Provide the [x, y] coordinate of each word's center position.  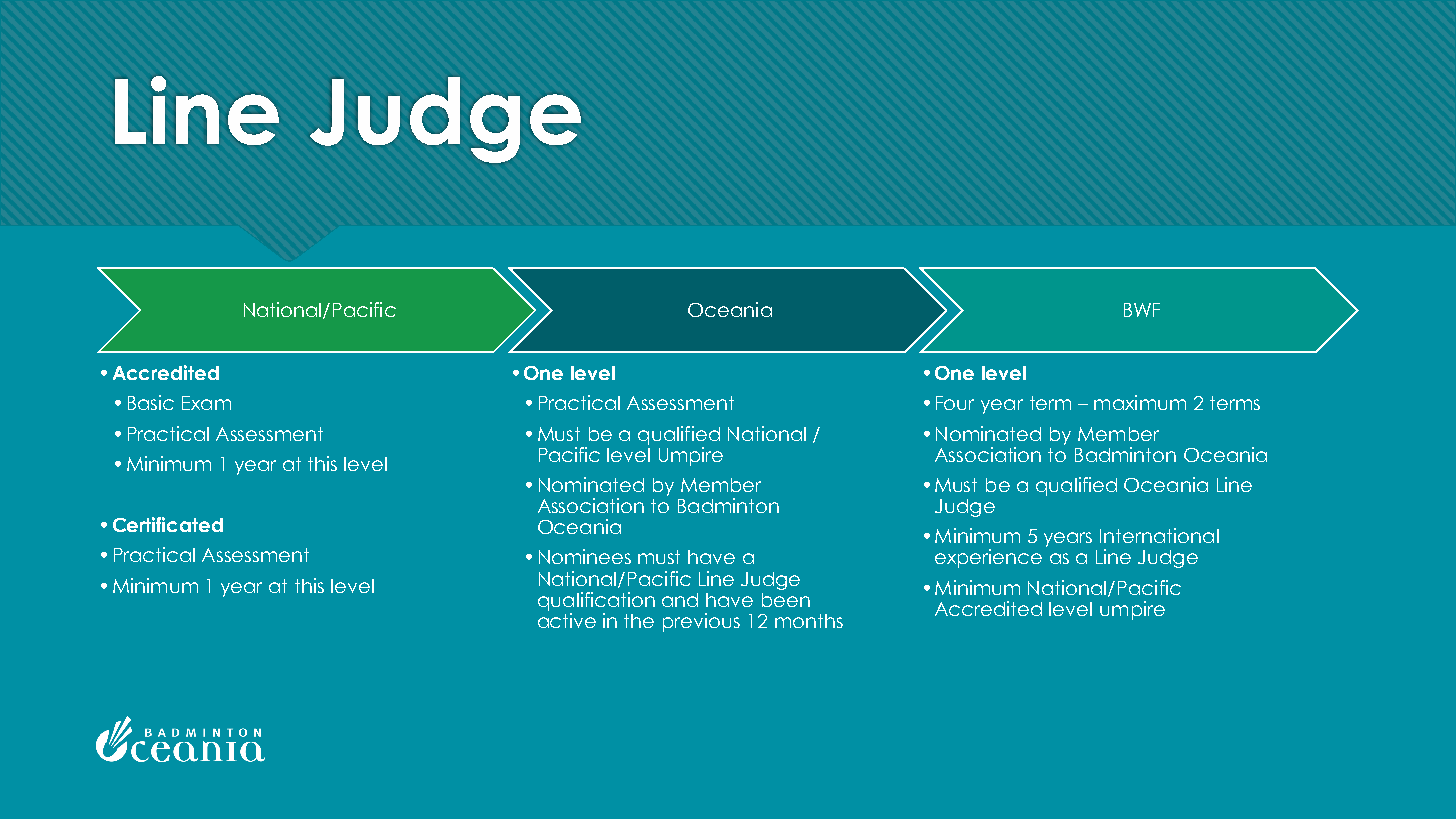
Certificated [168, 524]
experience [988, 558]
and [680, 600]
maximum [1140, 402]
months [809, 621]
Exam [206, 403]
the [639, 621]
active [567, 620]
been [786, 600]
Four [955, 403]
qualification [596, 601]
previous [701, 622]
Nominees [585, 556]
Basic [151, 402]
